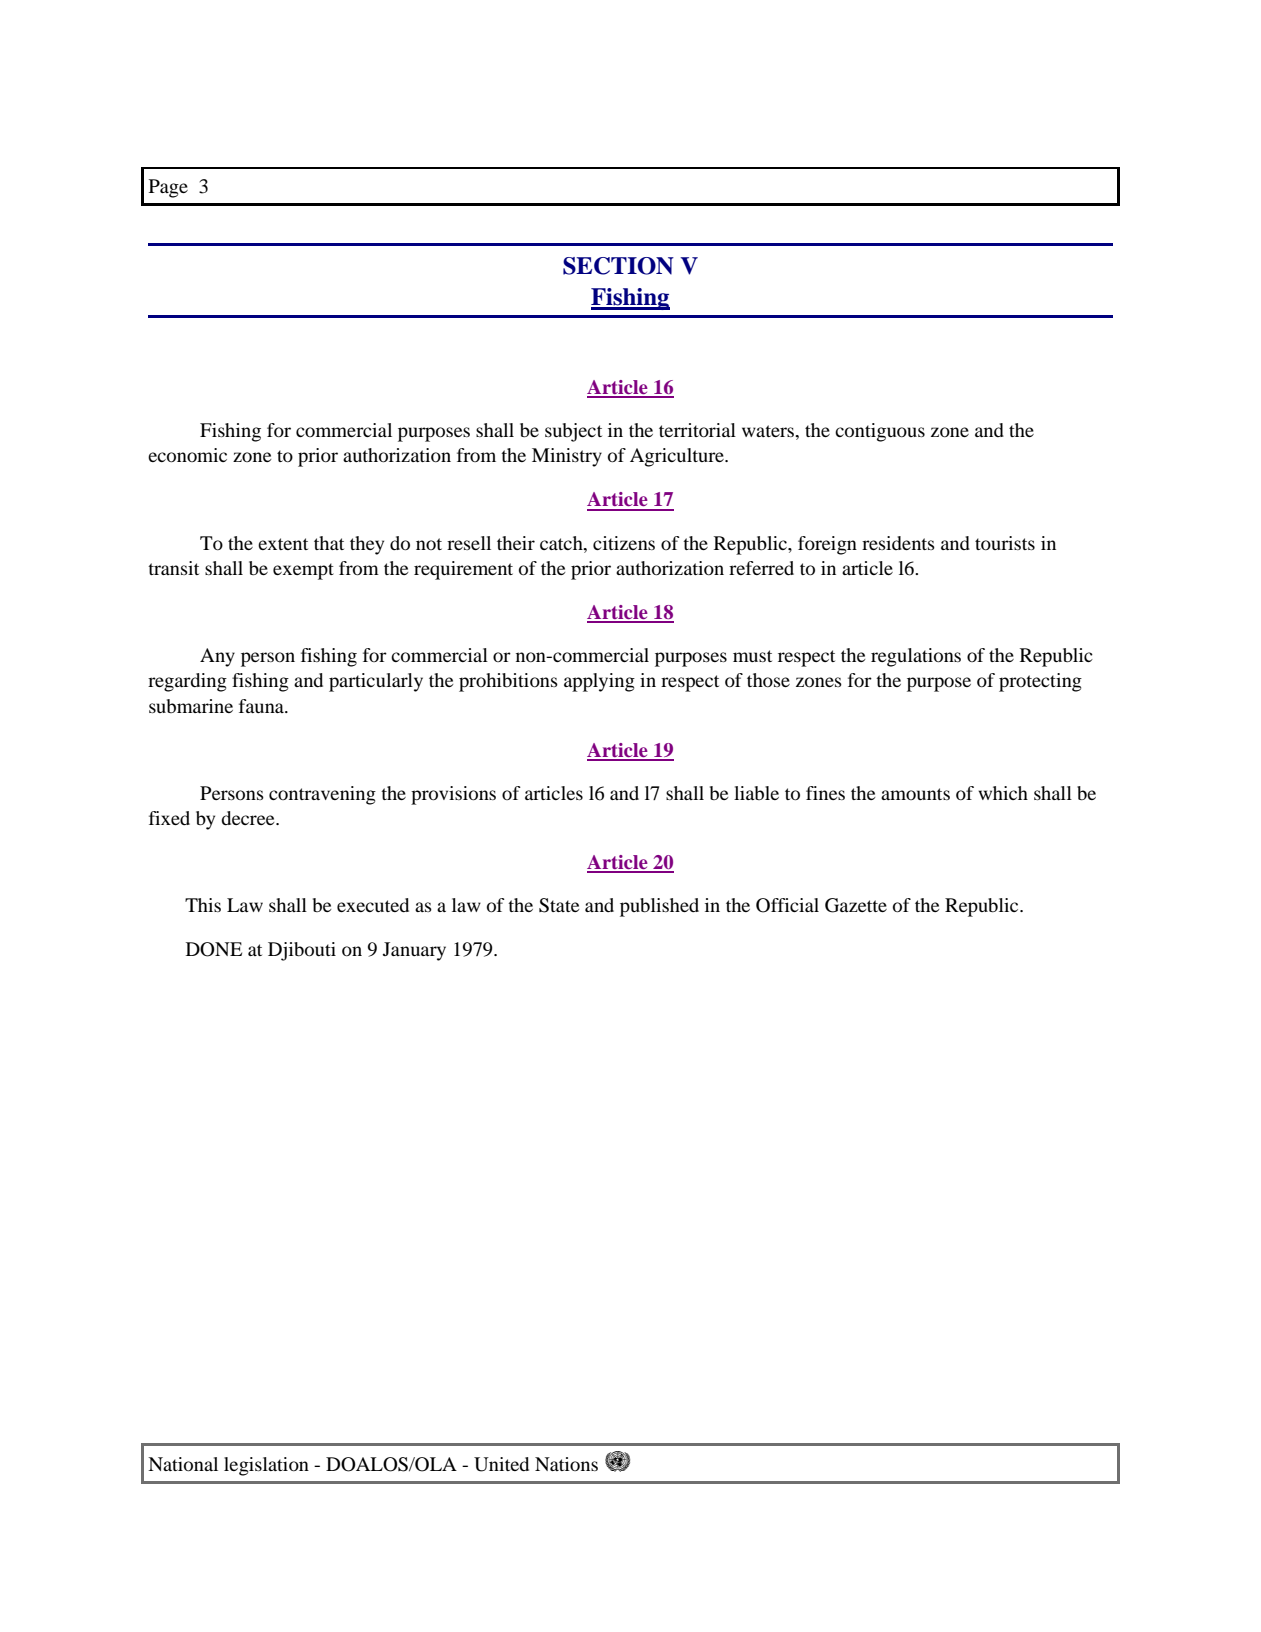 The width and height of the screenshot is (1261, 1632). What do you see at coordinates (168, 188) in the screenshot?
I see `Page` at bounding box center [168, 188].
